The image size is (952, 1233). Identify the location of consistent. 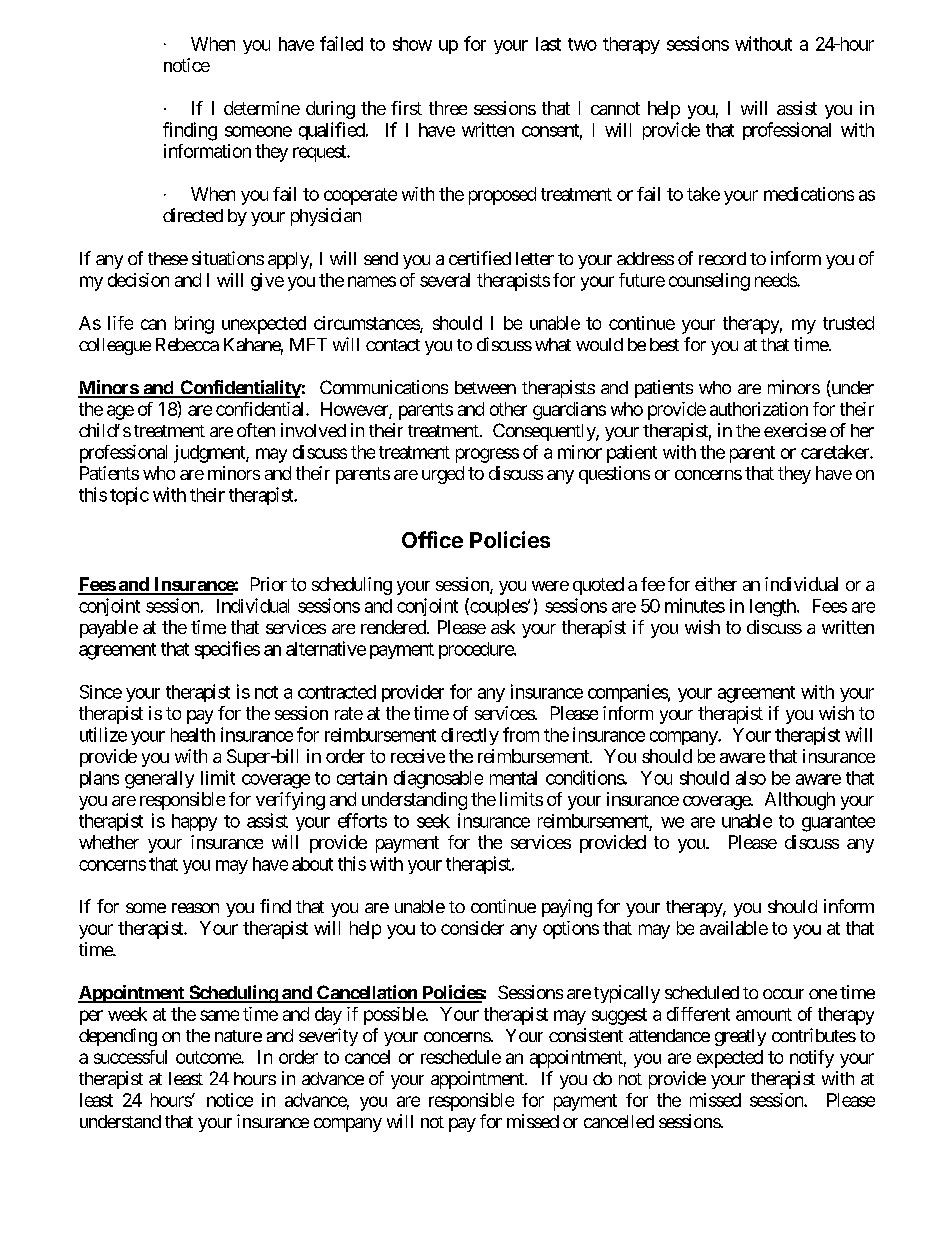
(586, 1035).
